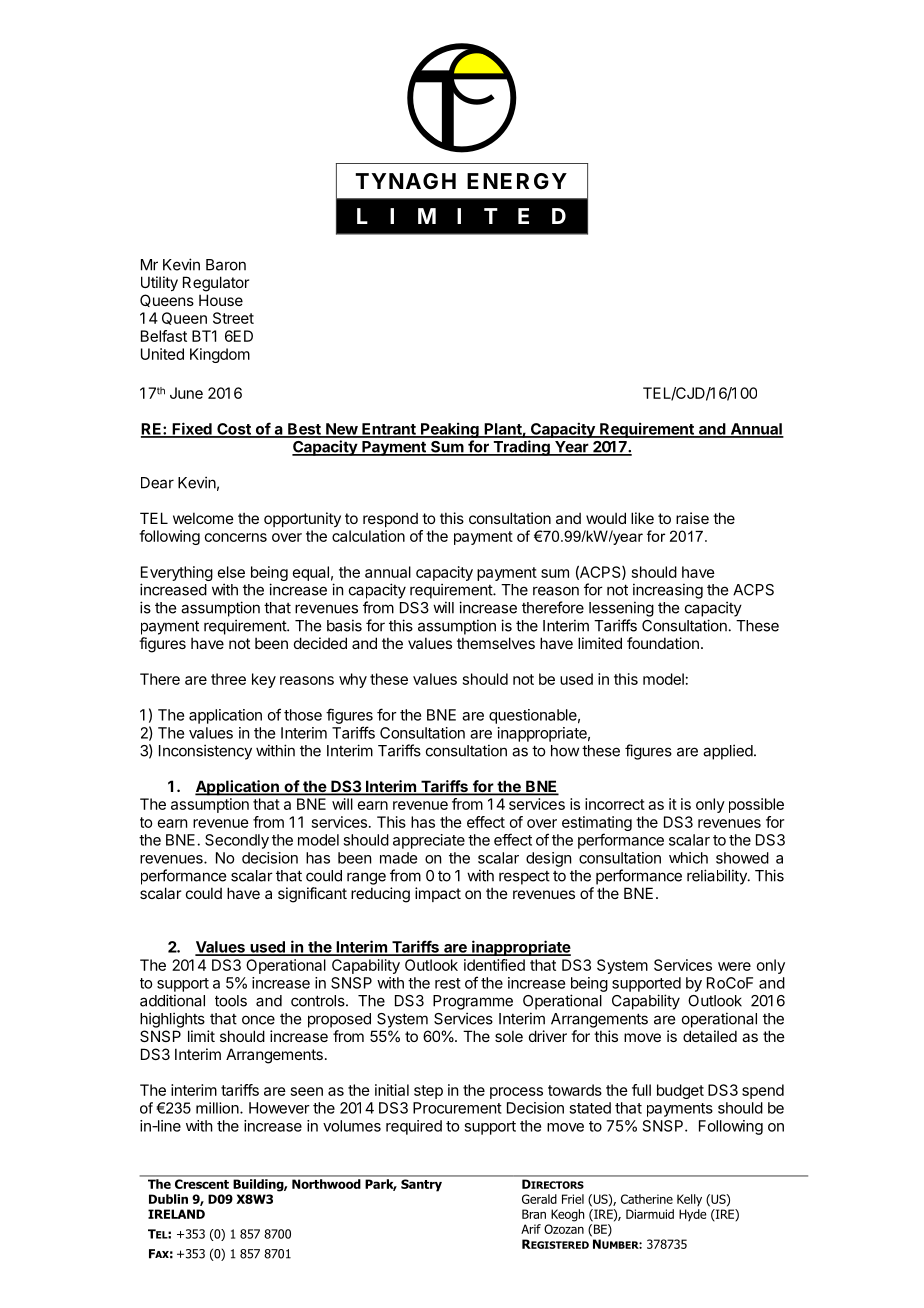 The height and width of the screenshot is (1308, 924). Describe the element at coordinates (390, 520) in the screenshot. I see `respond` at that location.
